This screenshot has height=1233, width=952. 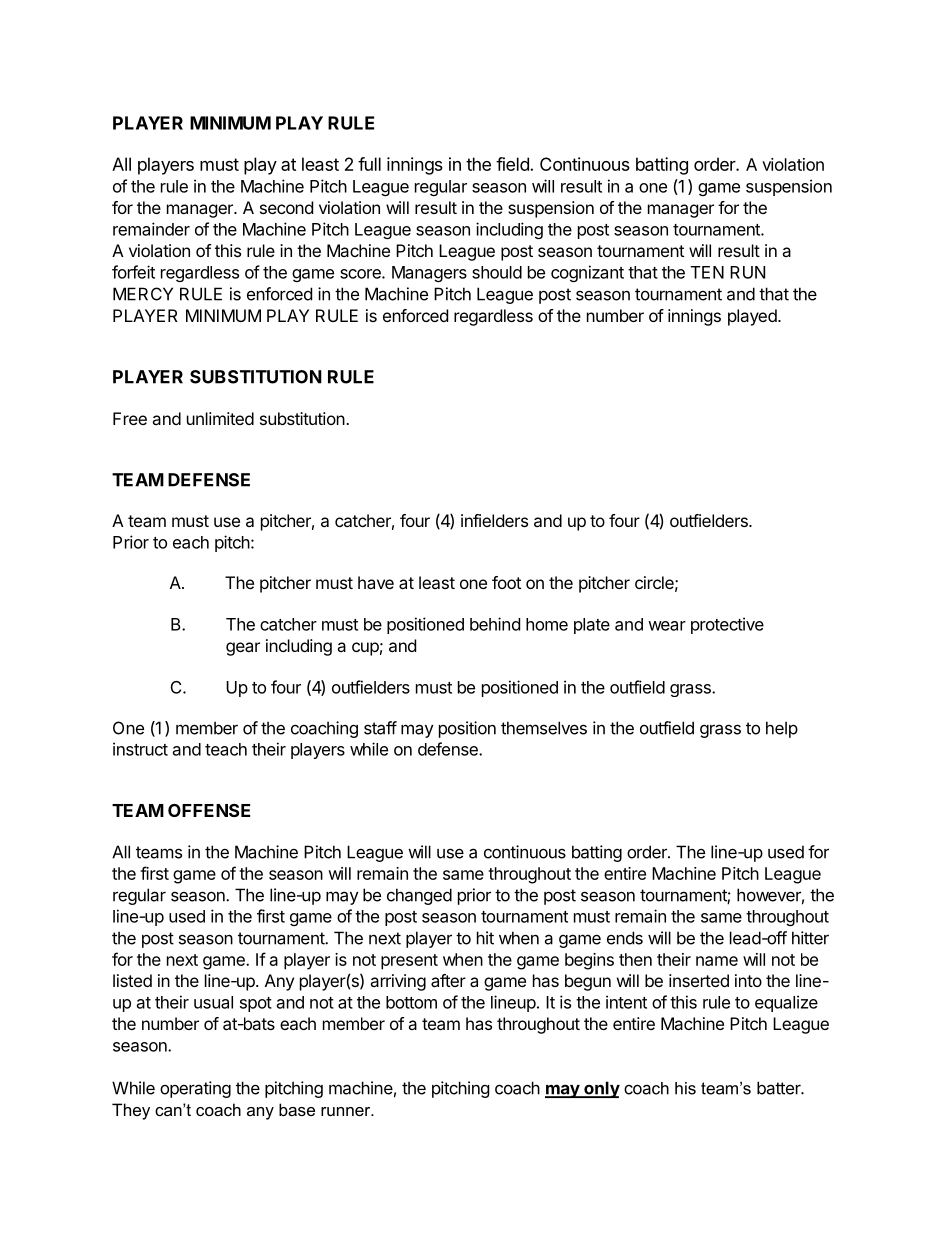 I want to click on changed, so click(x=419, y=896).
